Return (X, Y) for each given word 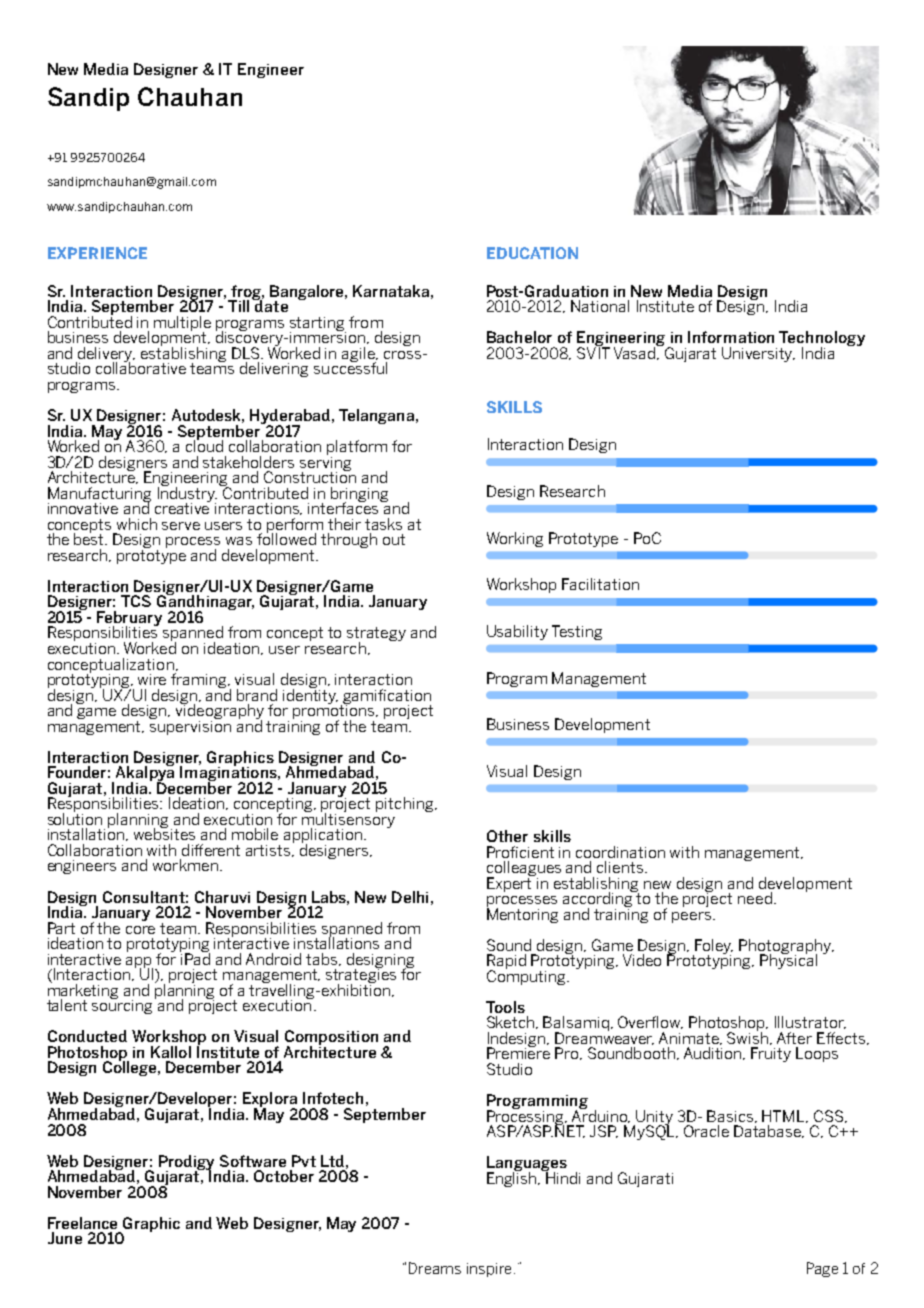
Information (731, 337)
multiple (182, 324)
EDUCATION (532, 253)
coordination (620, 852)
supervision (190, 726)
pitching (406, 804)
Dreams (435, 1268)
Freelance (82, 1223)
